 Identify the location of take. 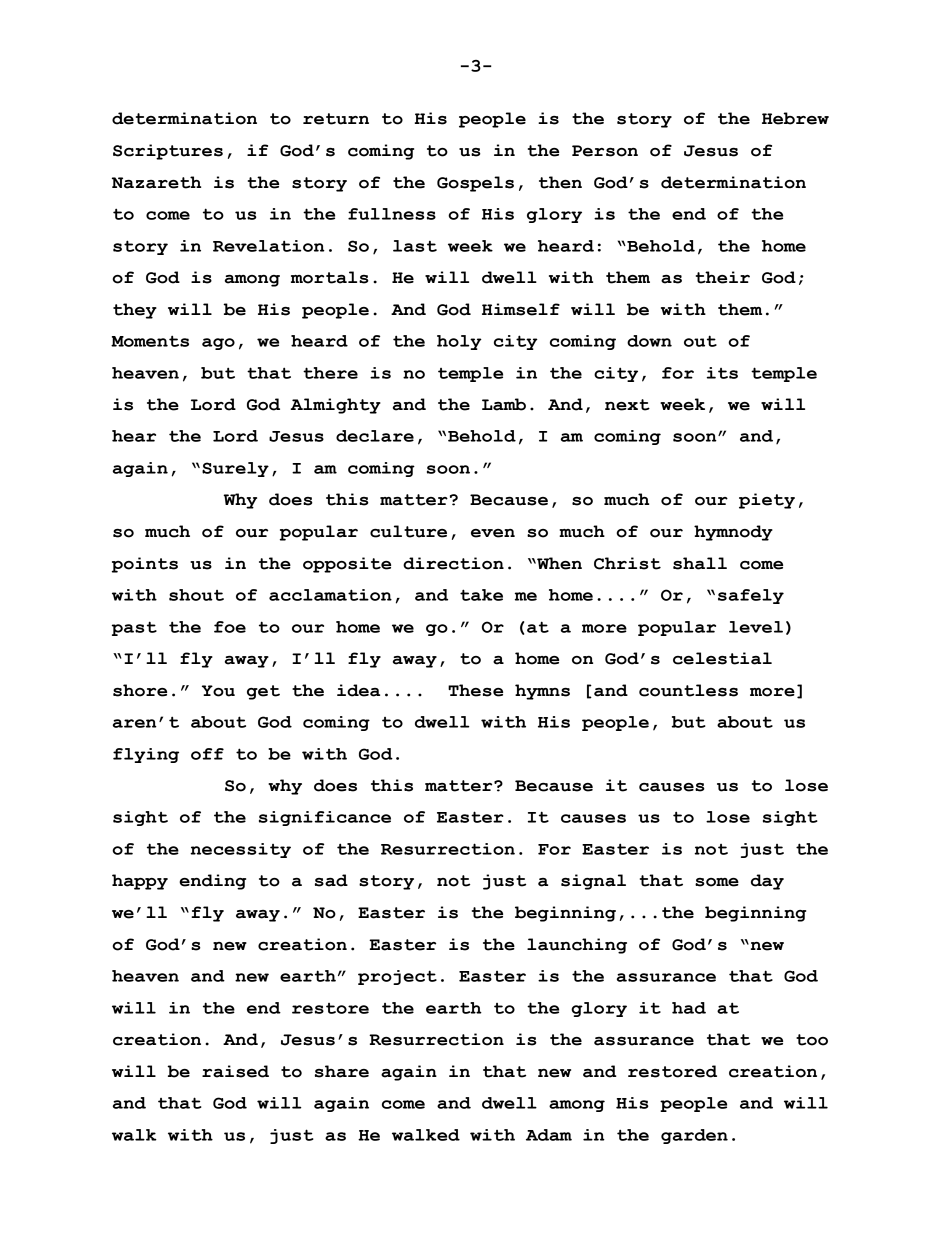
(481, 595).
